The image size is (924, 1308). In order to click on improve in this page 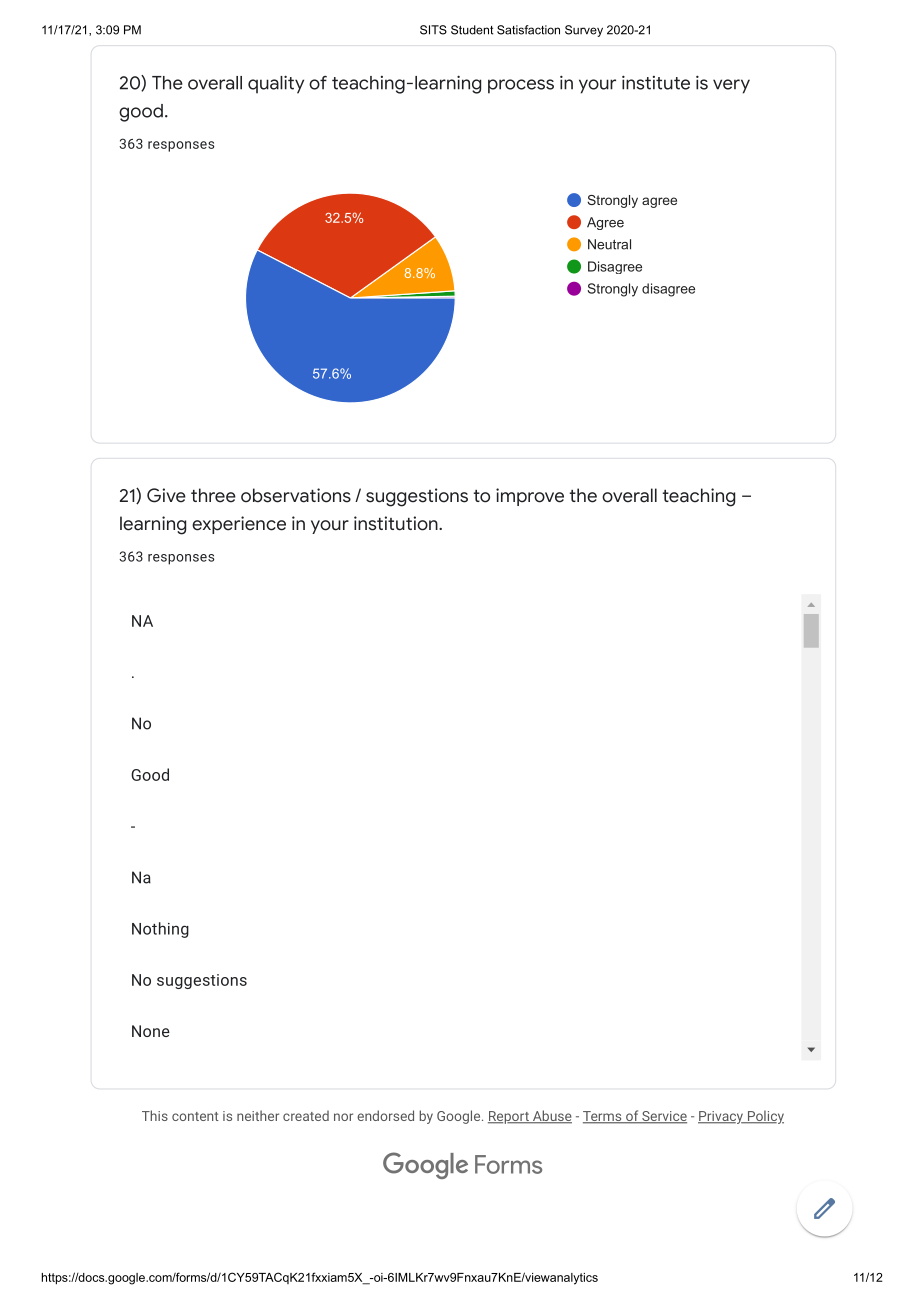, I will do `click(530, 497)`.
